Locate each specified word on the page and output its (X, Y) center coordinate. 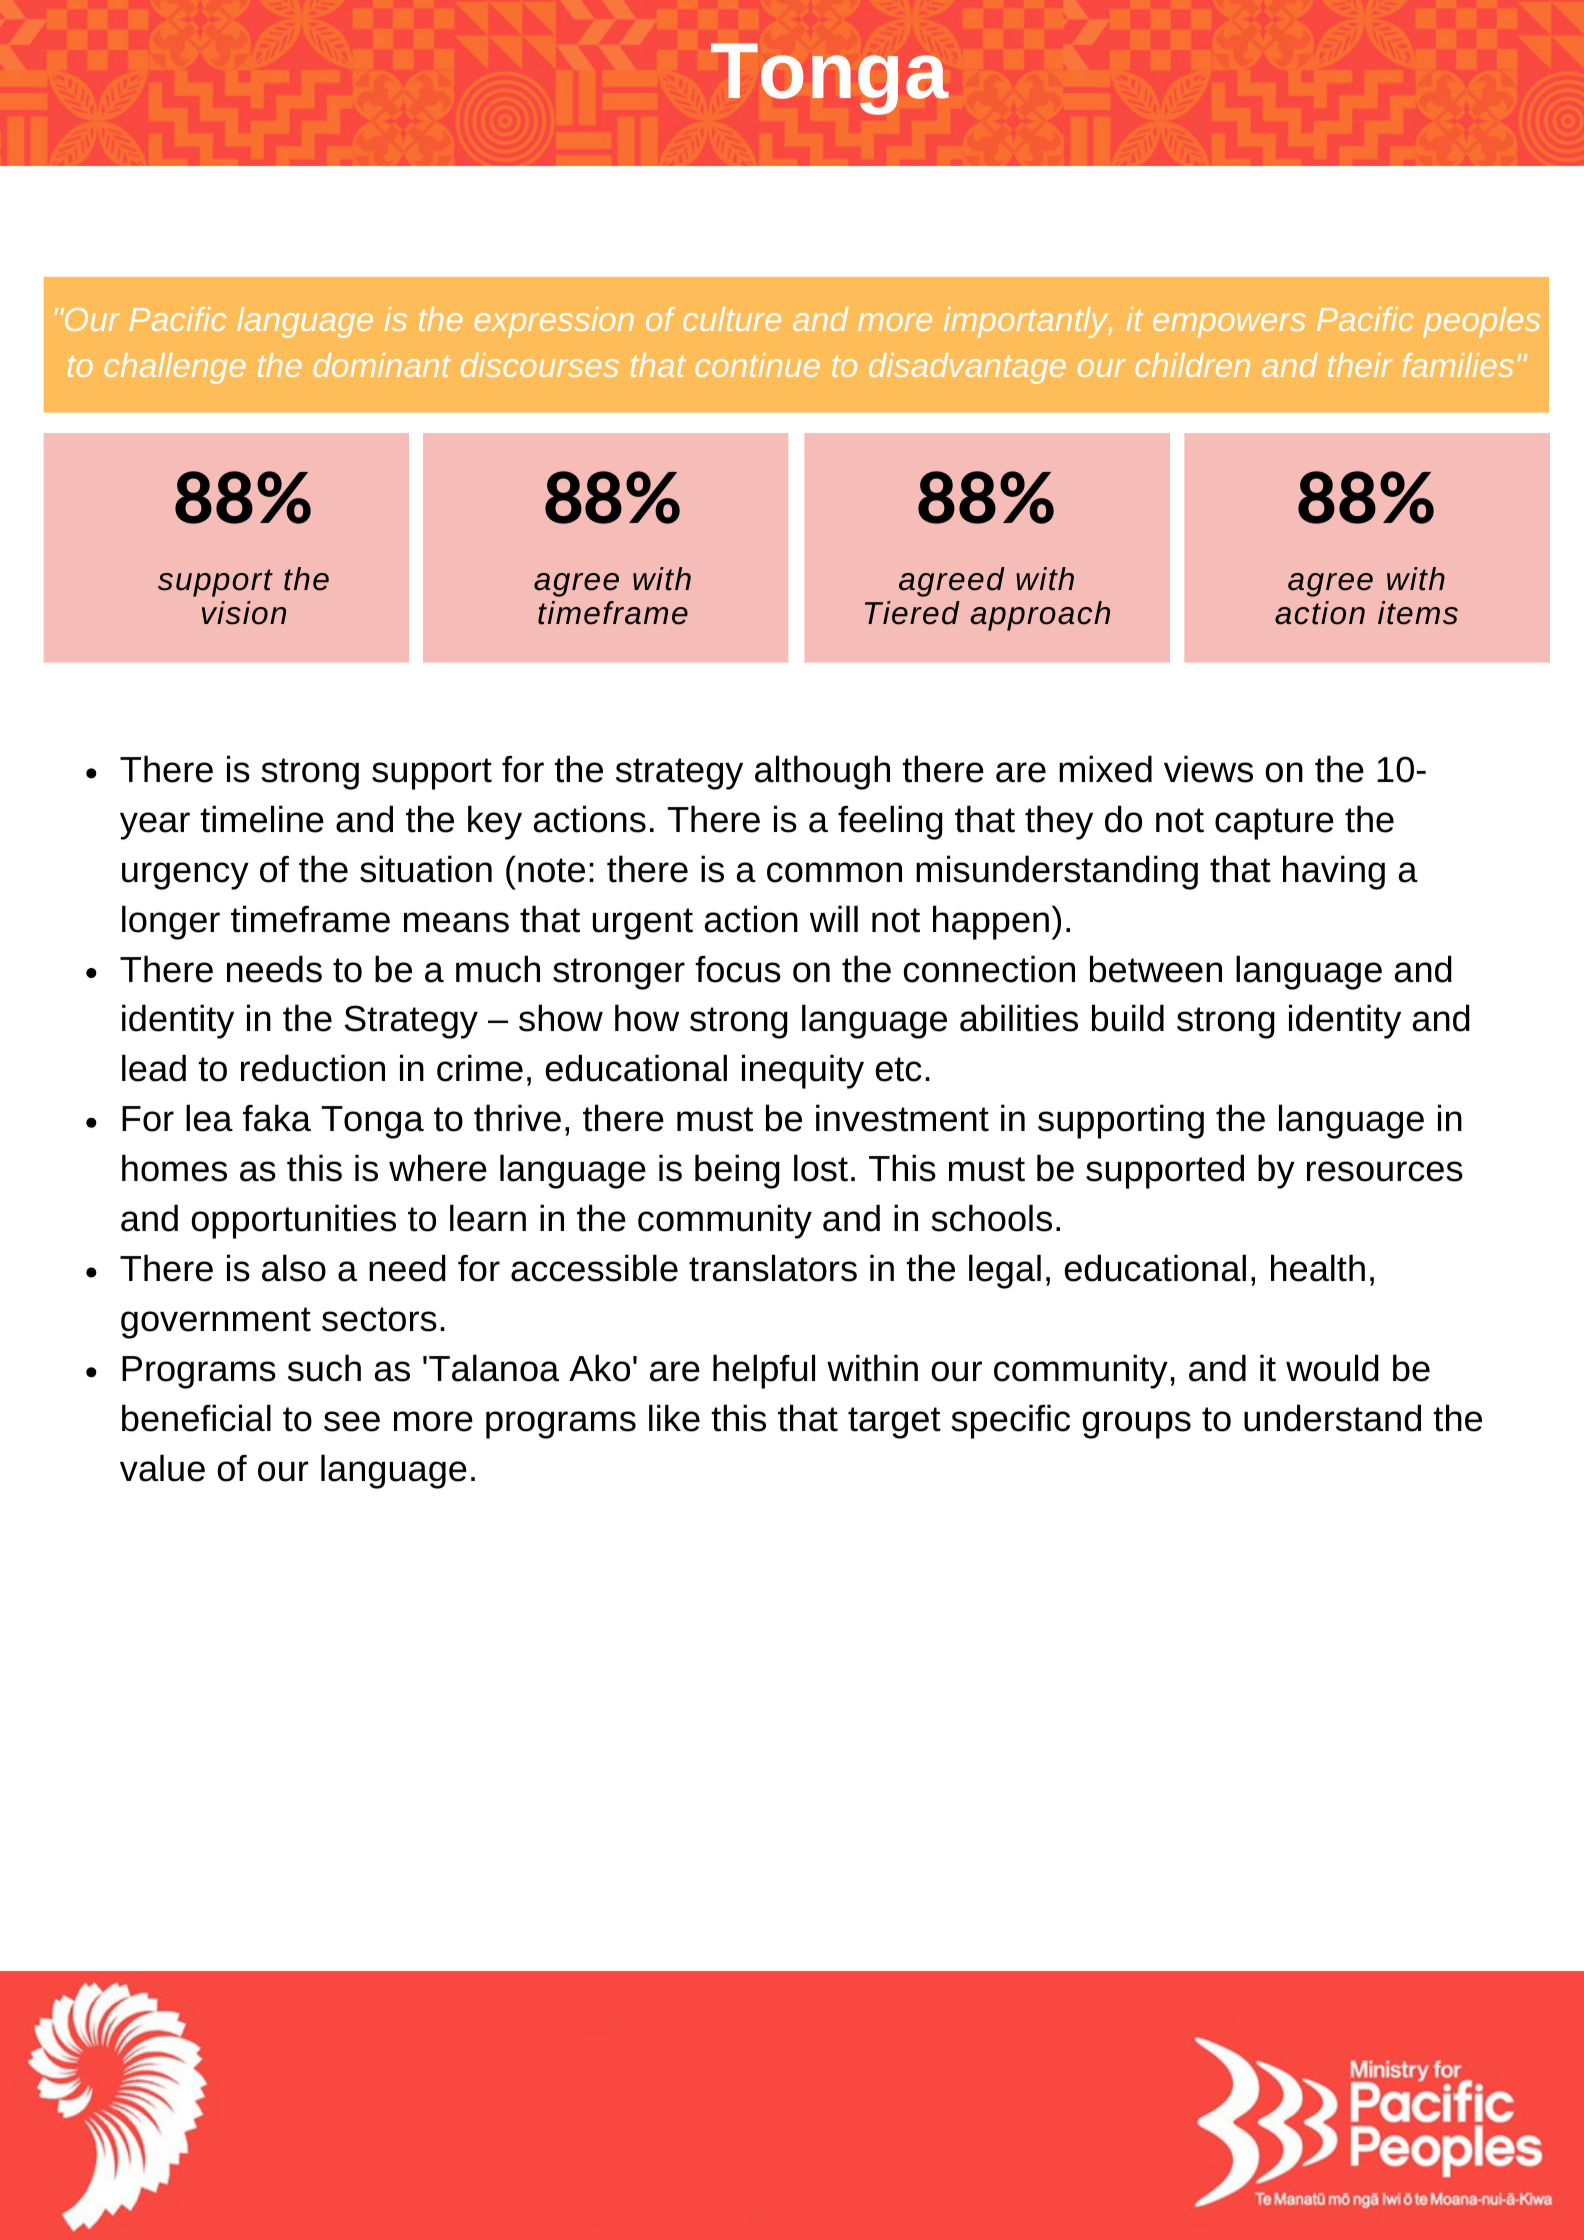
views (1208, 769)
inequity (803, 1071)
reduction (313, 1068)
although (822, 772)
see (352, 1421)
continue (757, 365)
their (1360, 365)
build (1128, 1018)
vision (244, 613)
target (894, 1423)
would (1332, 1368)
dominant (382, 365)
